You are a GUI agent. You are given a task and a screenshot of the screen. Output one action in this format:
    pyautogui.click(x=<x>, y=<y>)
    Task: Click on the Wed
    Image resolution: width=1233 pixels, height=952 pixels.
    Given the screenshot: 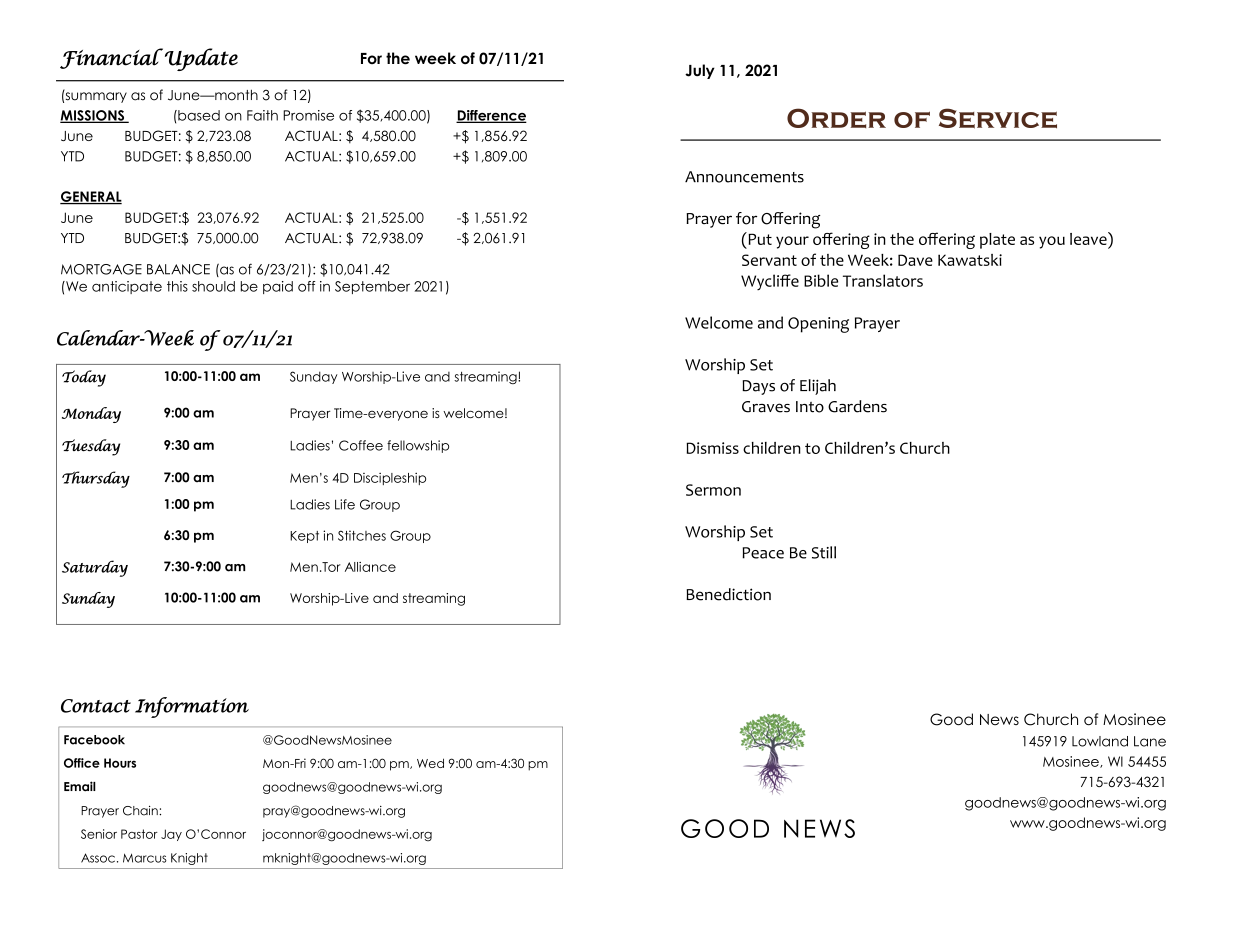 What is the action you would take?
    pyautogui.click(x=430, y=763)
